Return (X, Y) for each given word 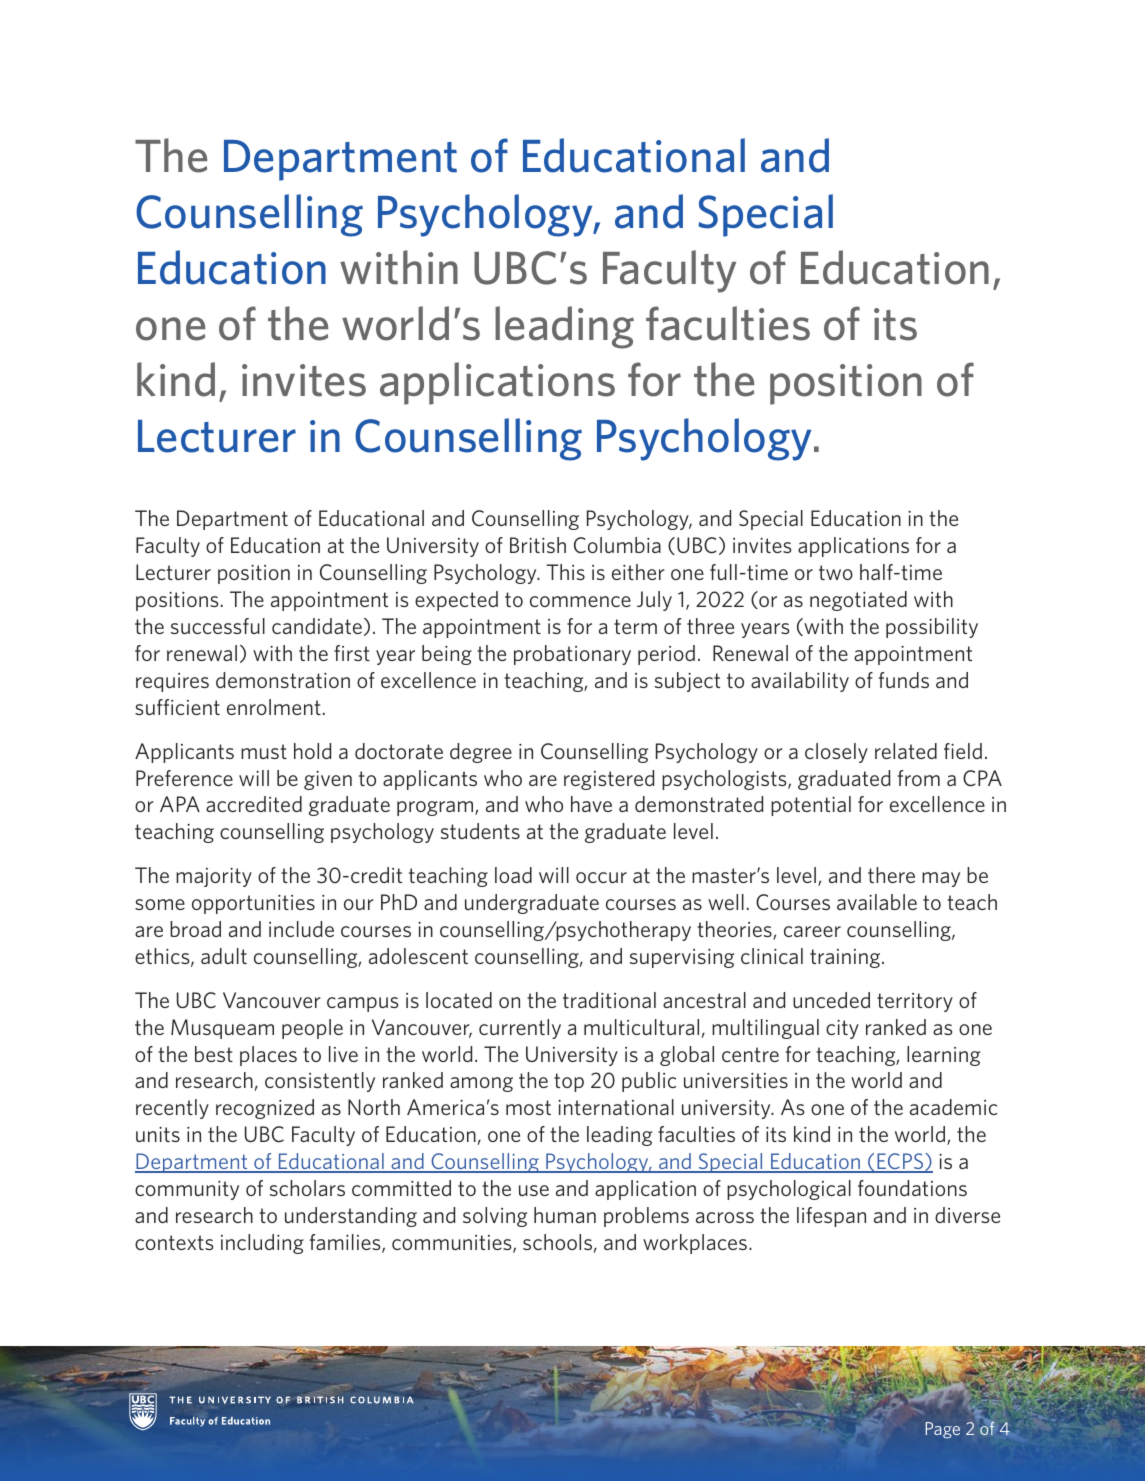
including (262, 1244)
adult (224, 956)
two (836, 572)
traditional (609, 1000)
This (565, 572)
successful (218, 626)
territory (915, 1002)
